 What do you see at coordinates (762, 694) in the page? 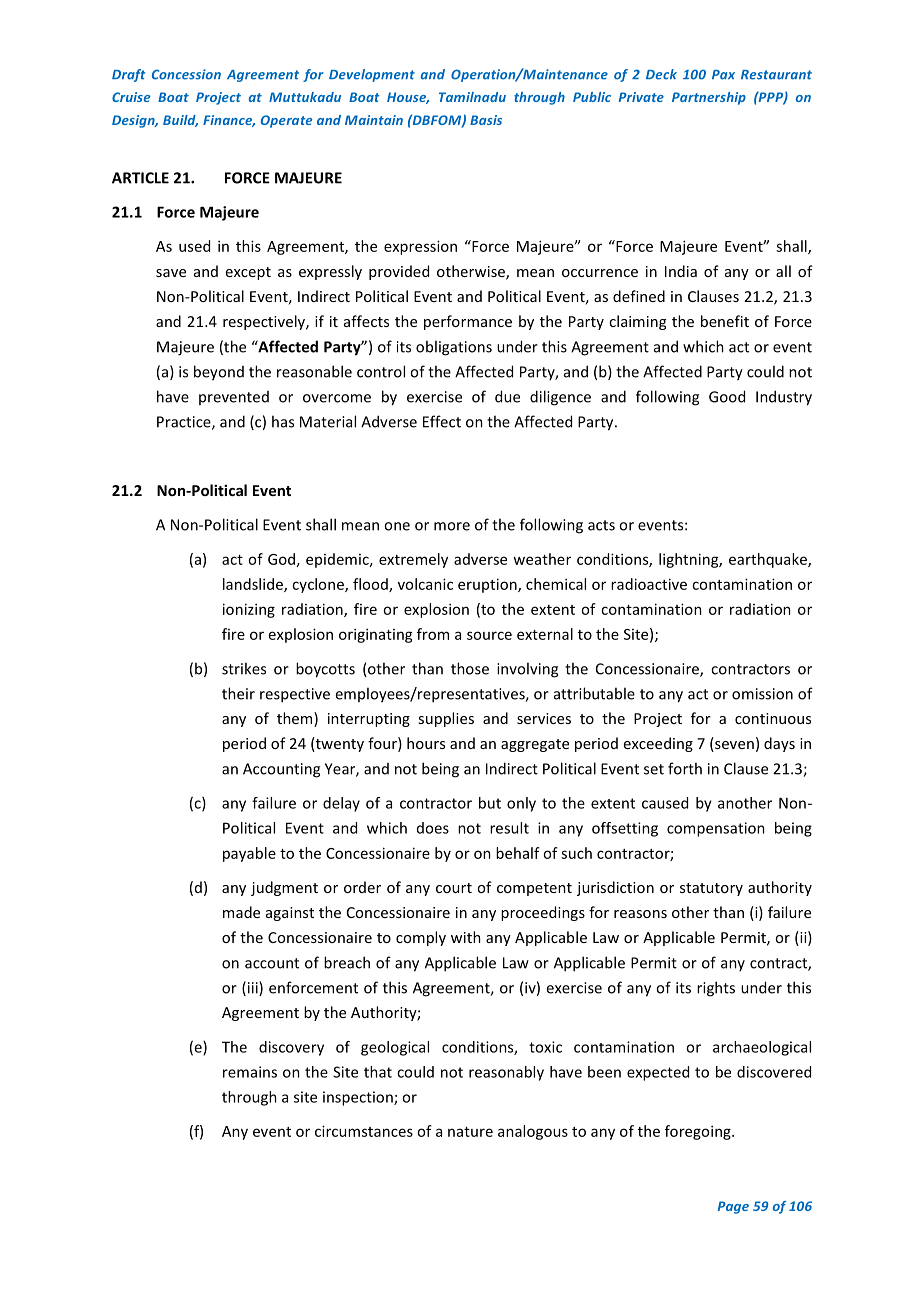
I see `omission` at bounding box center [762, 694].
